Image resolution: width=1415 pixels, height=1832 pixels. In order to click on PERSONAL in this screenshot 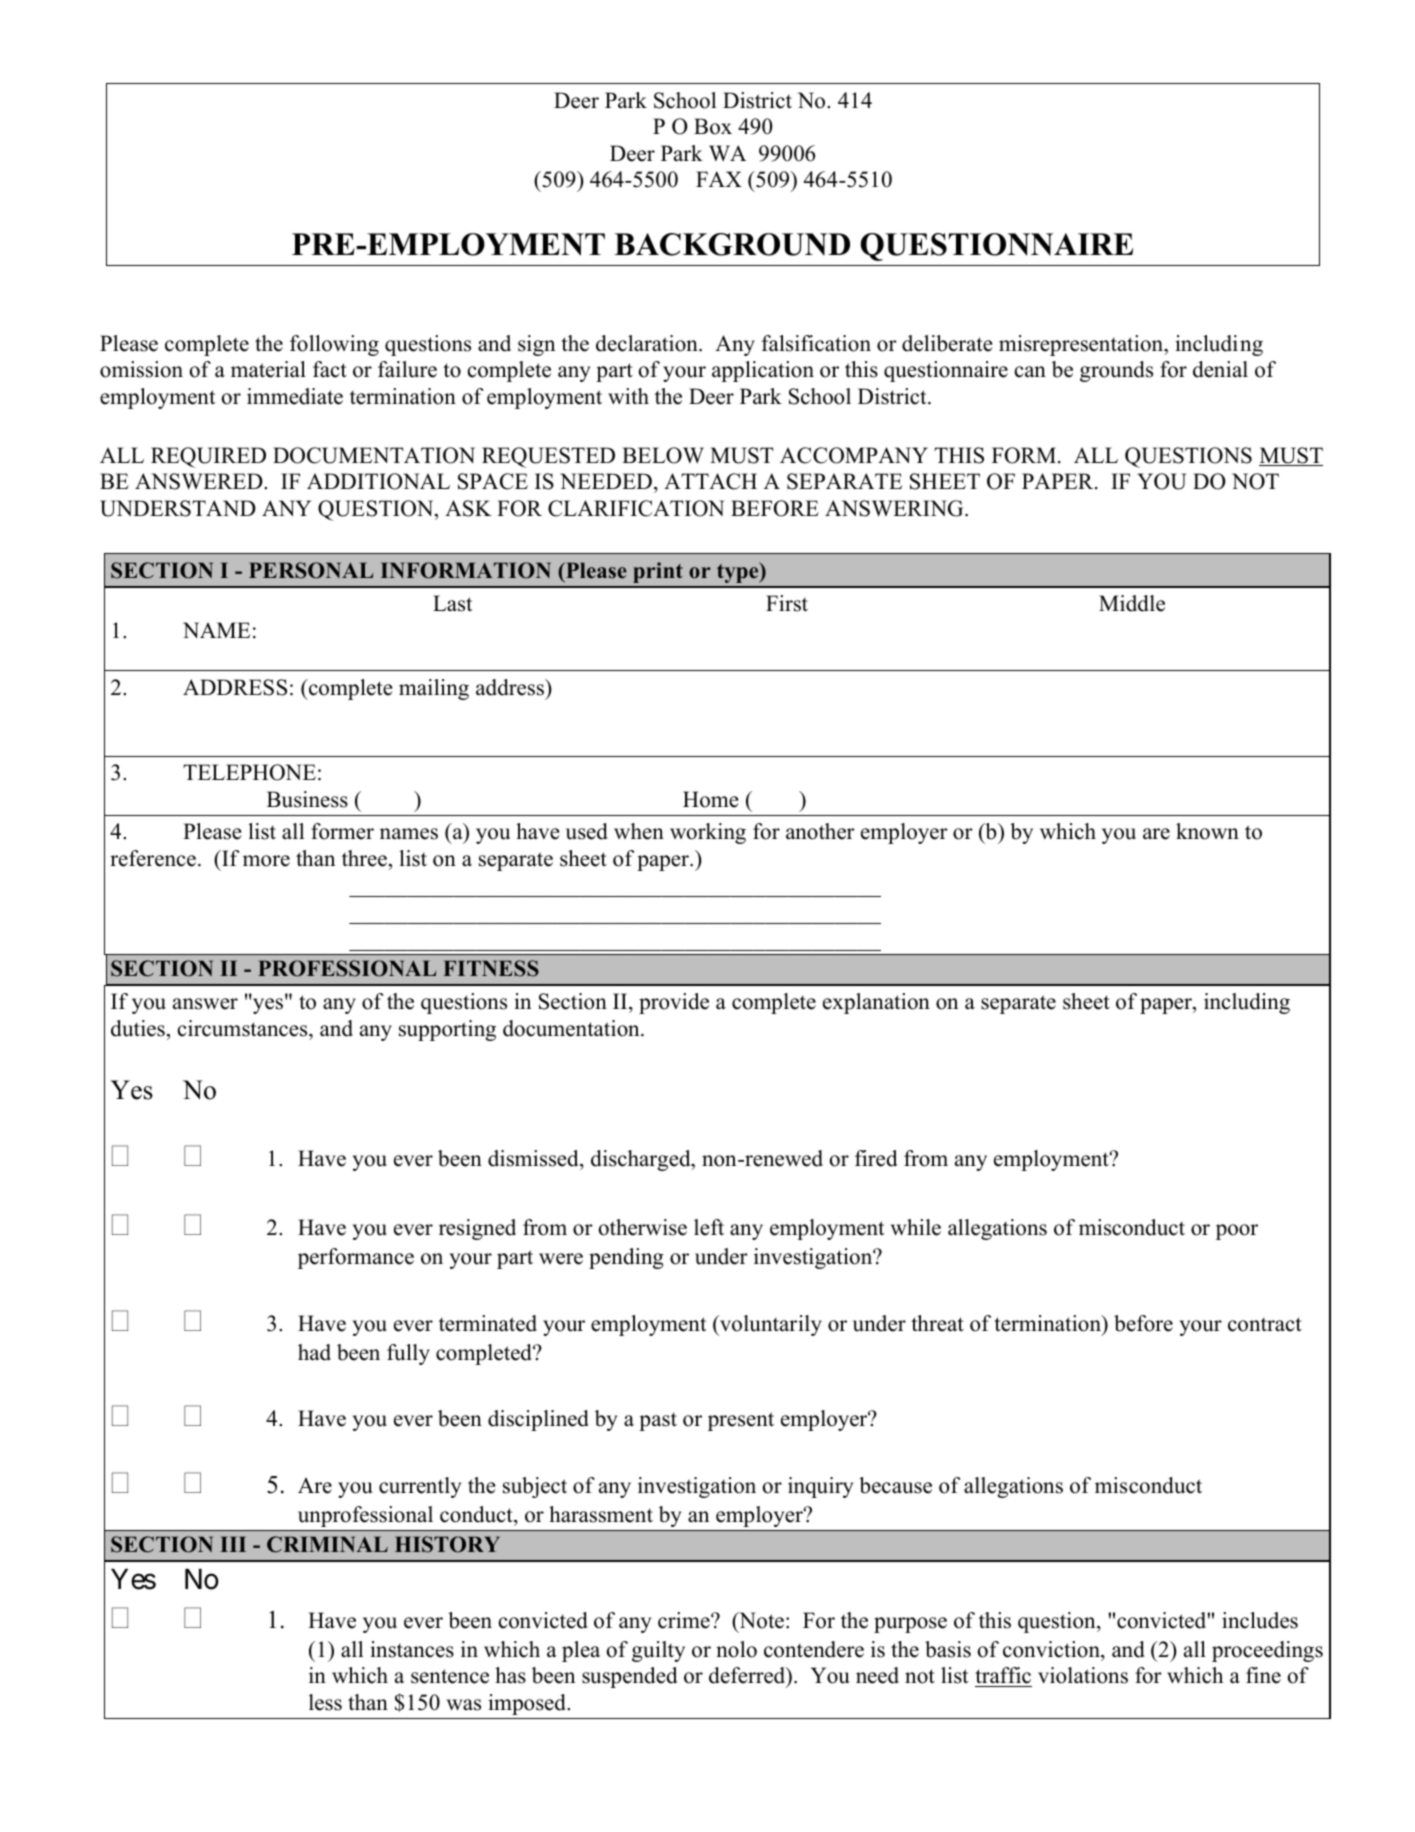, I will do `click(311, 570)`.
